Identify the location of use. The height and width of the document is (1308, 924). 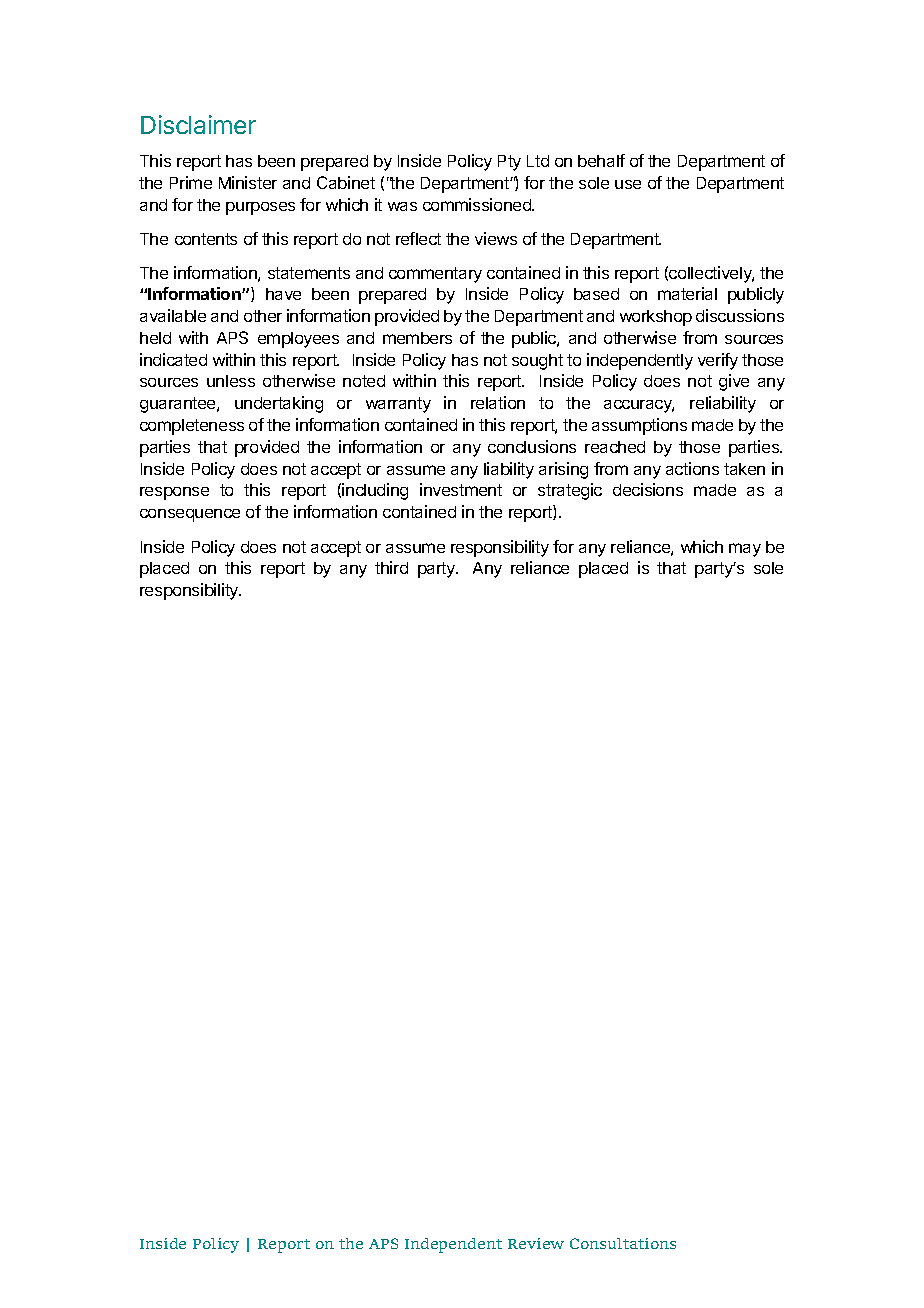
(628, 184).
